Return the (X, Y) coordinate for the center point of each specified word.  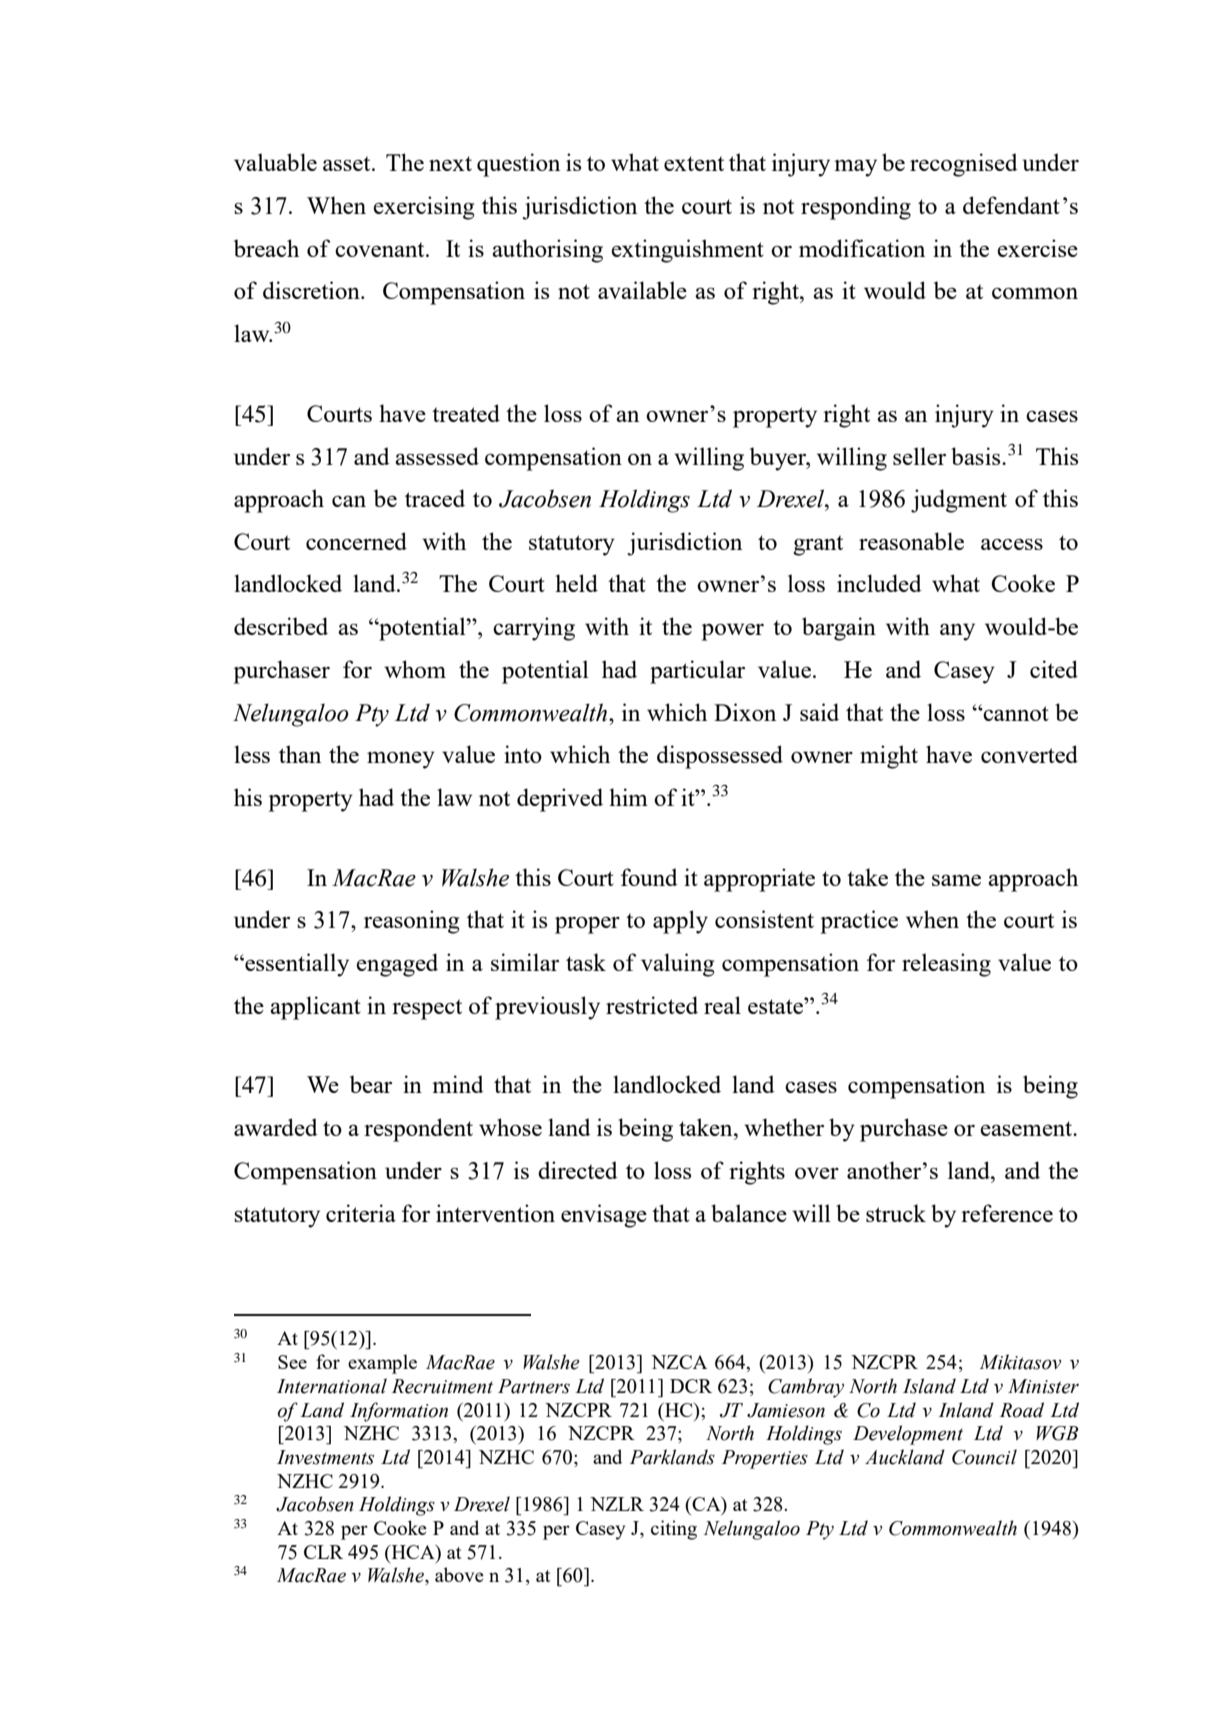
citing (674, 1530)
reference (1007, 1213)
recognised (964, 165)
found (649, 877)
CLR (323, 1552)
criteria (361, 1213)
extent (694, 163)
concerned (356, 541)
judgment (959, 501)
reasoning (411, 922)
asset (348, 163)
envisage (604, 1216)
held (576, 583)
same (956, 880)
